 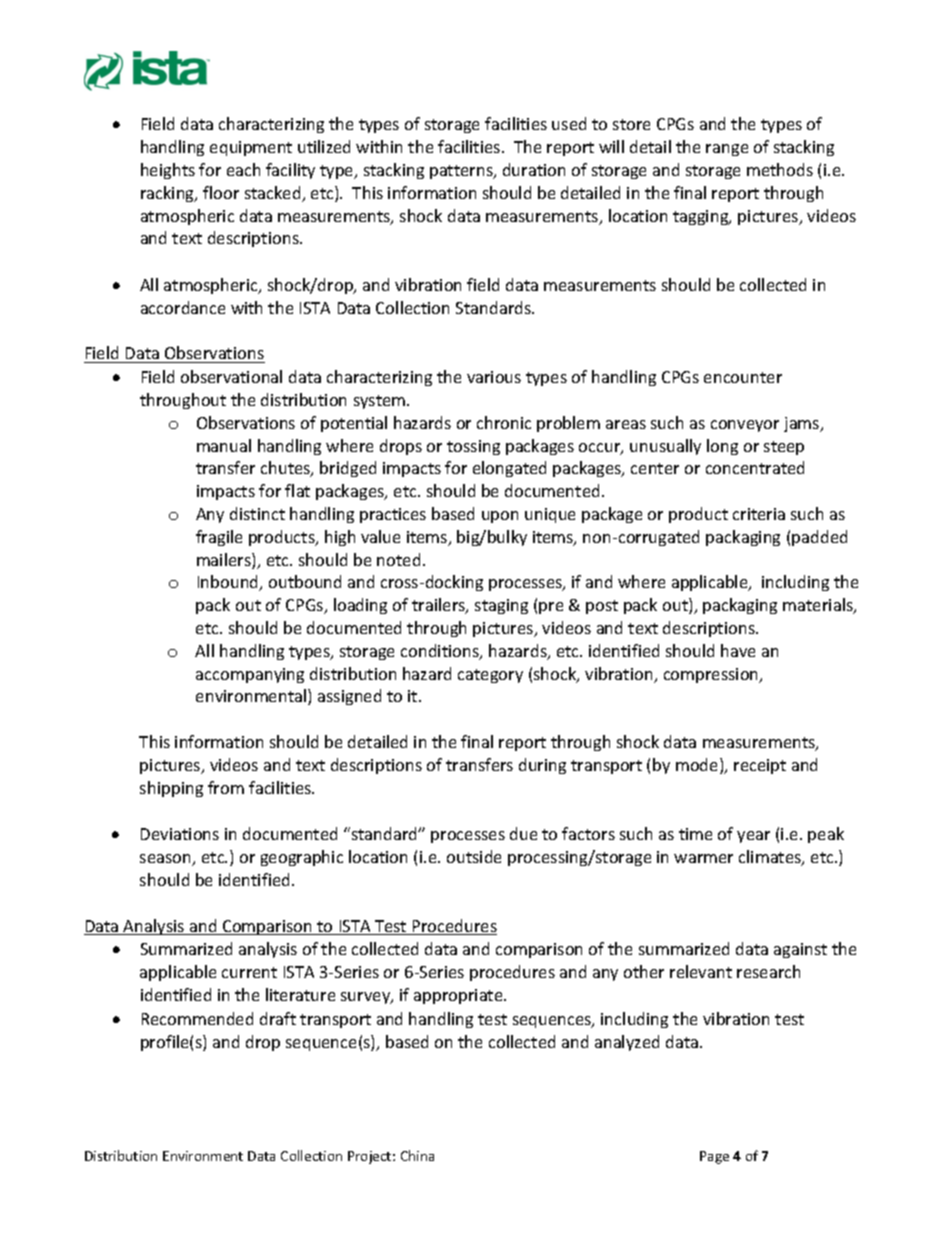 What do you see at coordinates (278, 1018) in the screenshot?
I see `draft` at bounding box center [278, 1018].
